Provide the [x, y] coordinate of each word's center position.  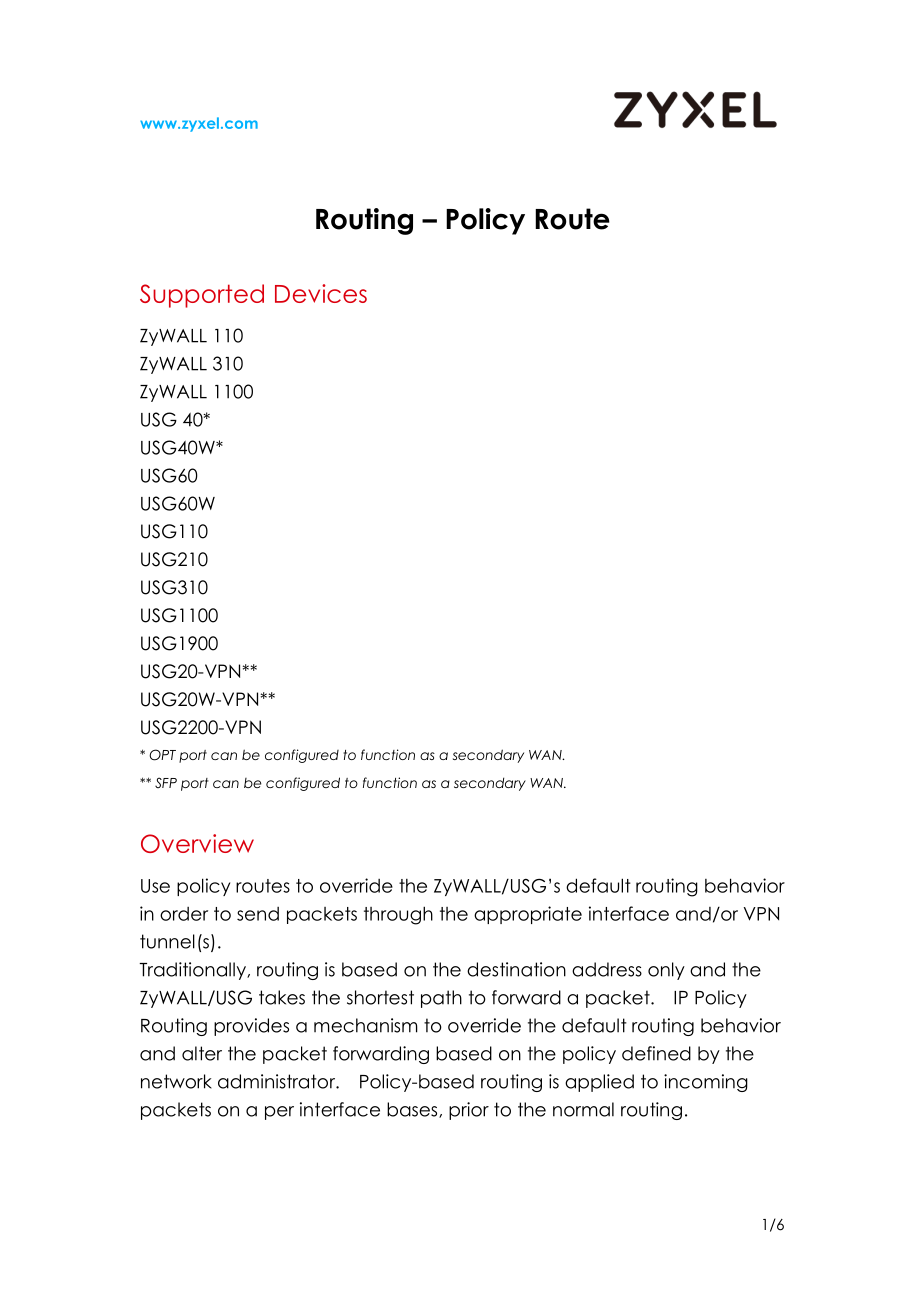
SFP [166, 782]
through [398, 915]
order [184, 914]
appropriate [528, 915]
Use [155, 886]
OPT [162, 755]
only [666, 971]
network [176, 1081]
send [258, 914]
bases [413, 1110]
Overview [197, 843]
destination [516, 969]
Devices [321, 293]
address [607, 969]
